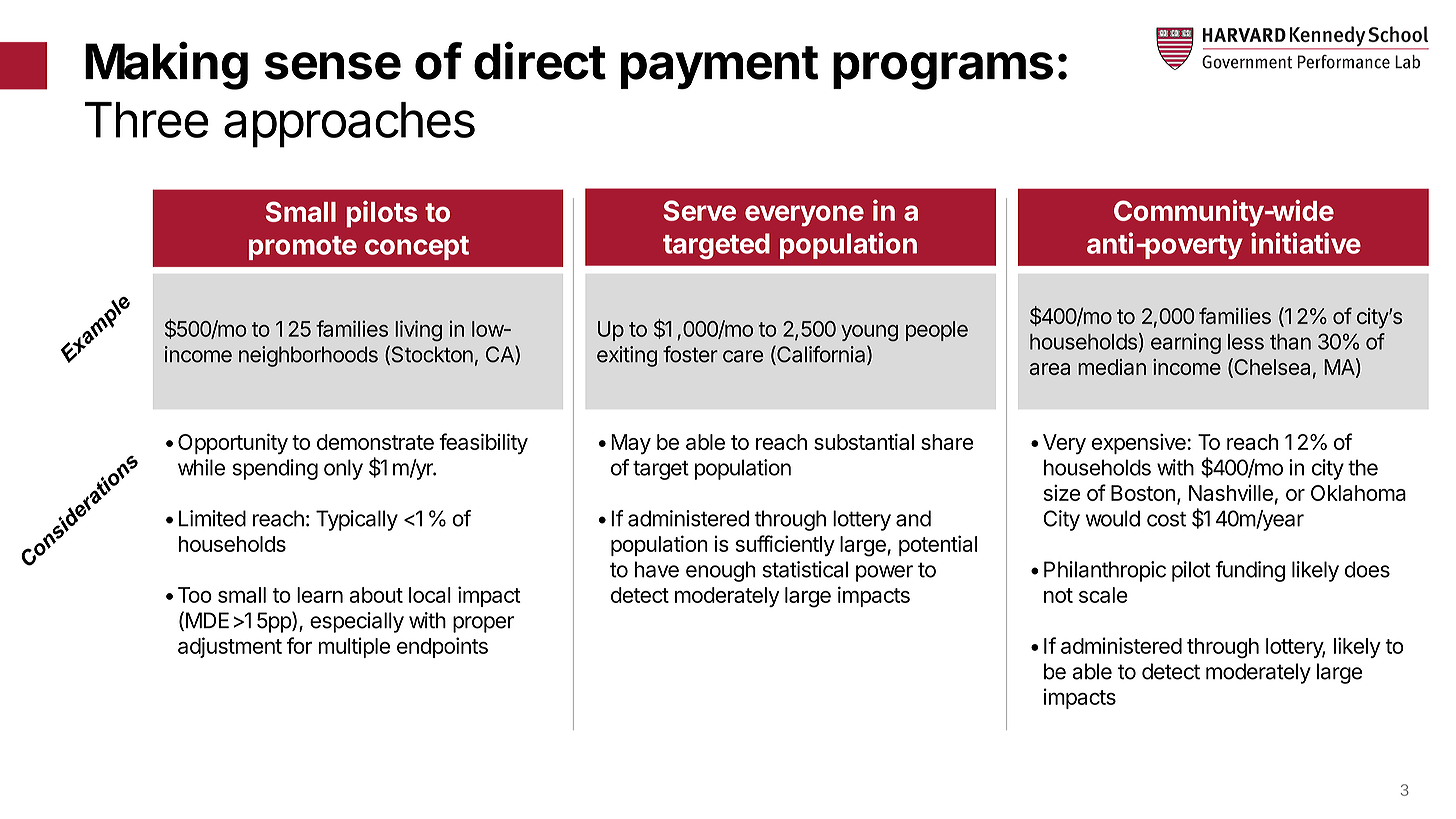 The width and height of the screenshot is (1456, 819). What do you see at coordinates (720, 67) in the screenshot?
I see `payment` at bounding box center [720, 67].
